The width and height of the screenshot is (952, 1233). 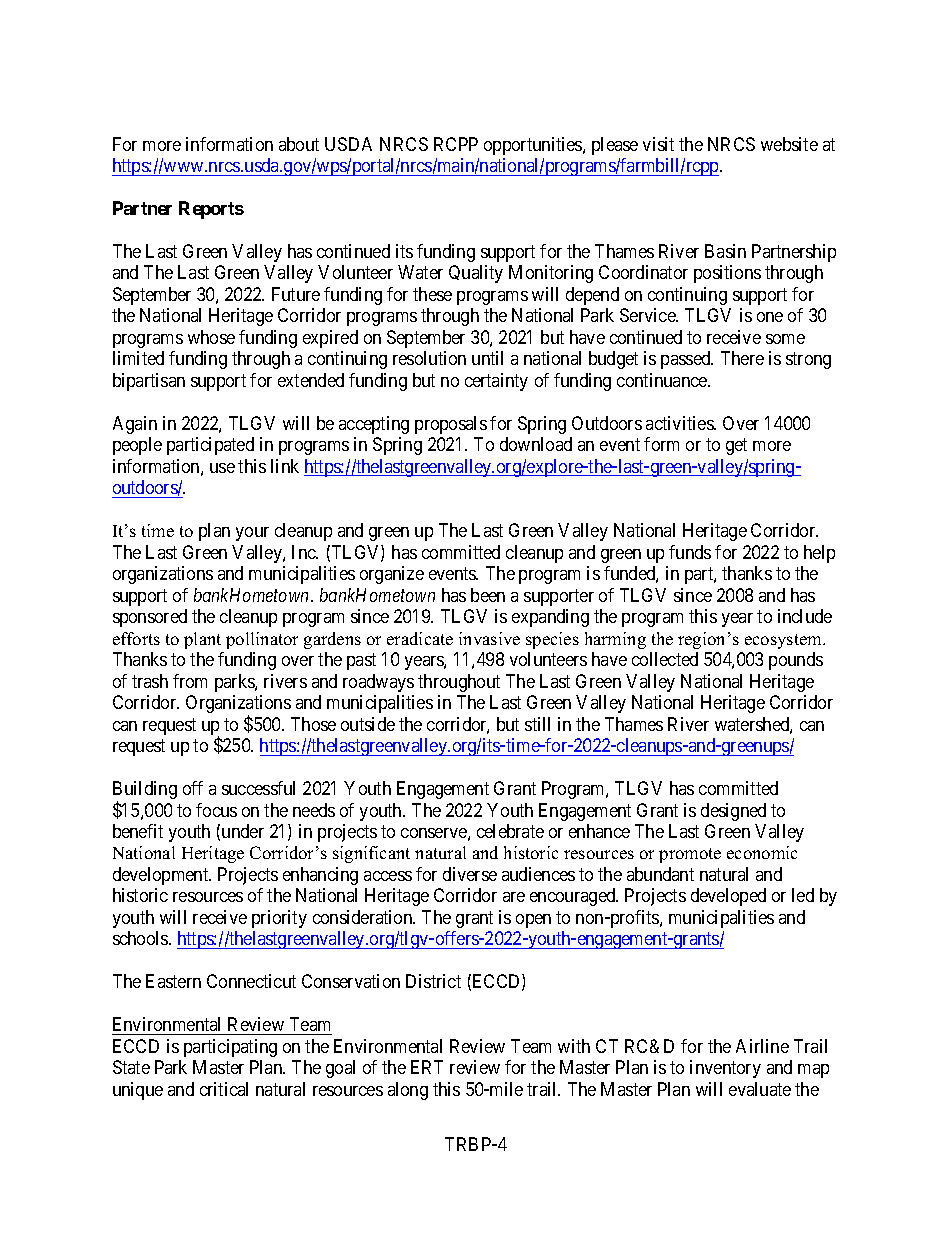 I want to click on Reports, so click(x=211, y=210).
